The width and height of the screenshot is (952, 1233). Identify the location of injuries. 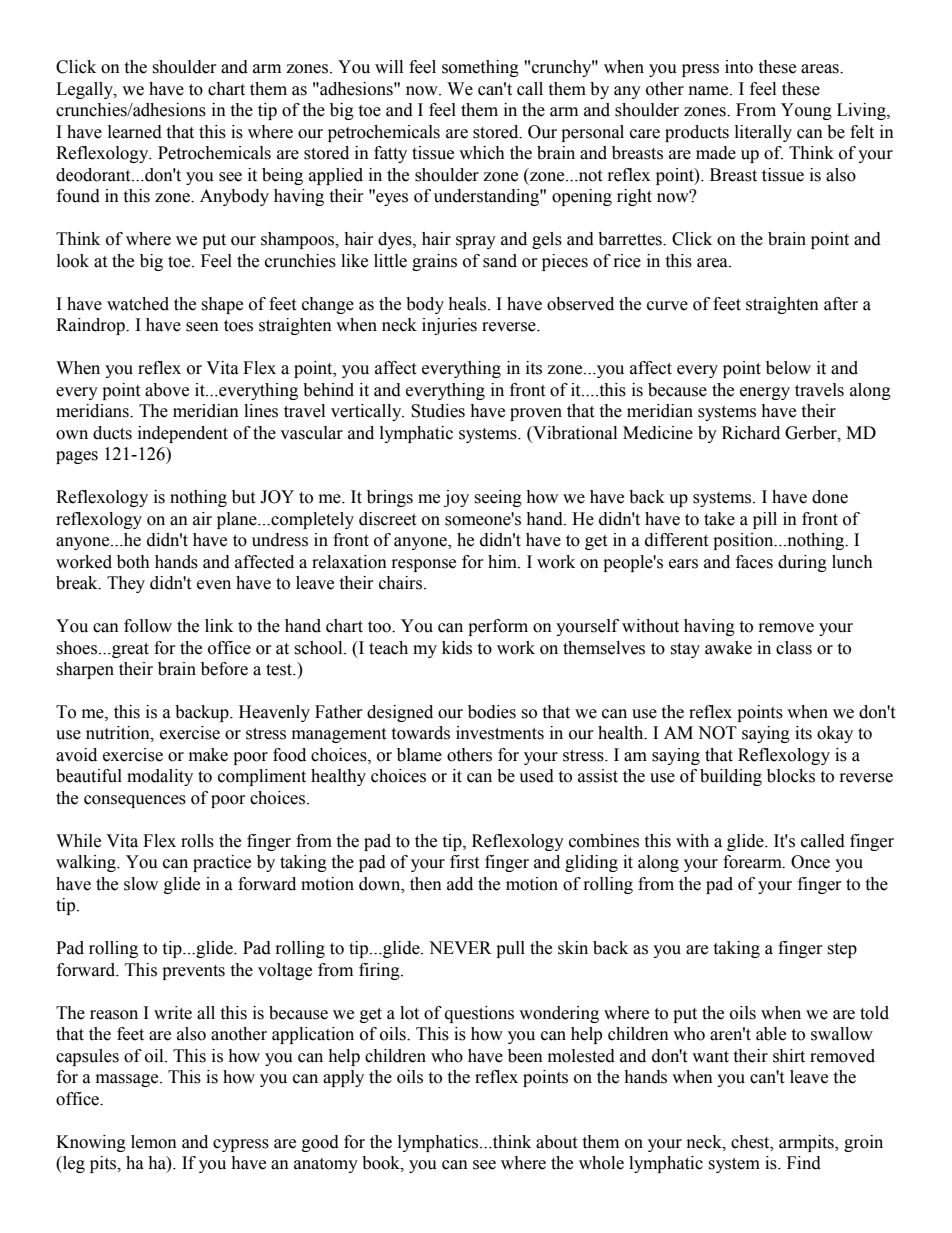
(449, 326).
